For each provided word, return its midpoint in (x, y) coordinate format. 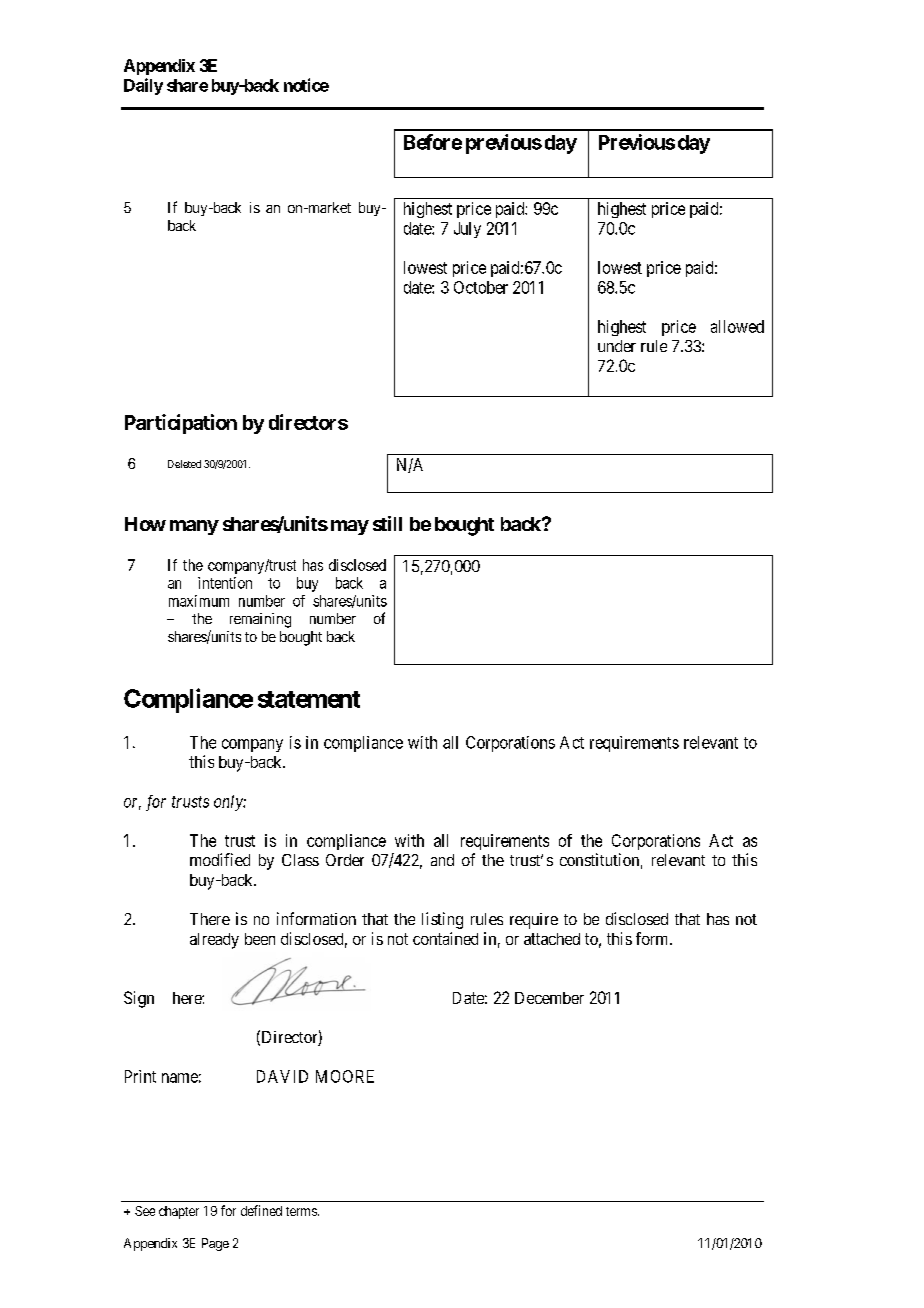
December (549, 998)
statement (309, 699)
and (442, 860)
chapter (179, 1212)
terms (301, 1211)
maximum (199, 601)
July (467, 230)
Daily (143, 86)
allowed (737, 326)
